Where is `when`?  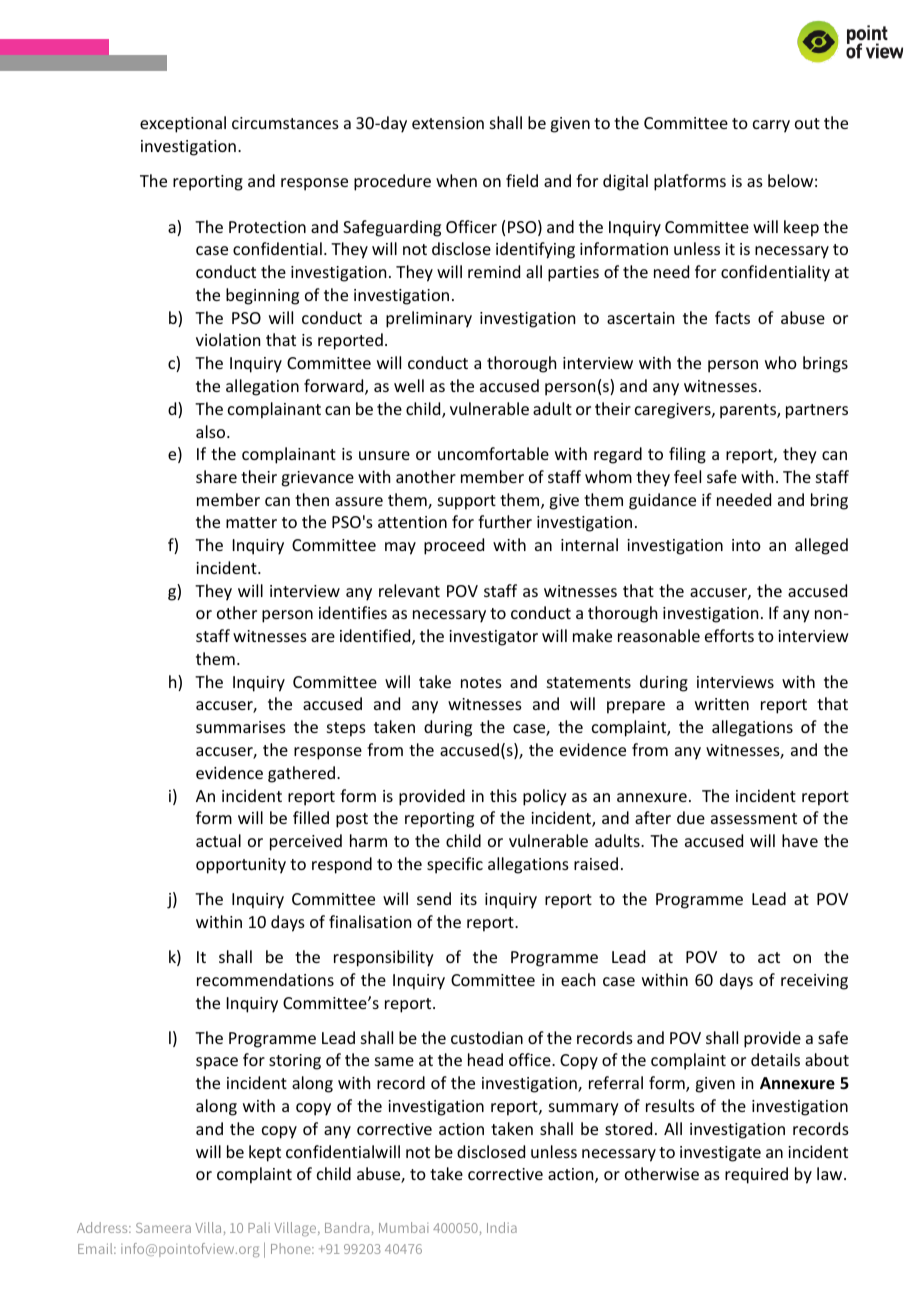
when is located at coordinates (456, 180).
